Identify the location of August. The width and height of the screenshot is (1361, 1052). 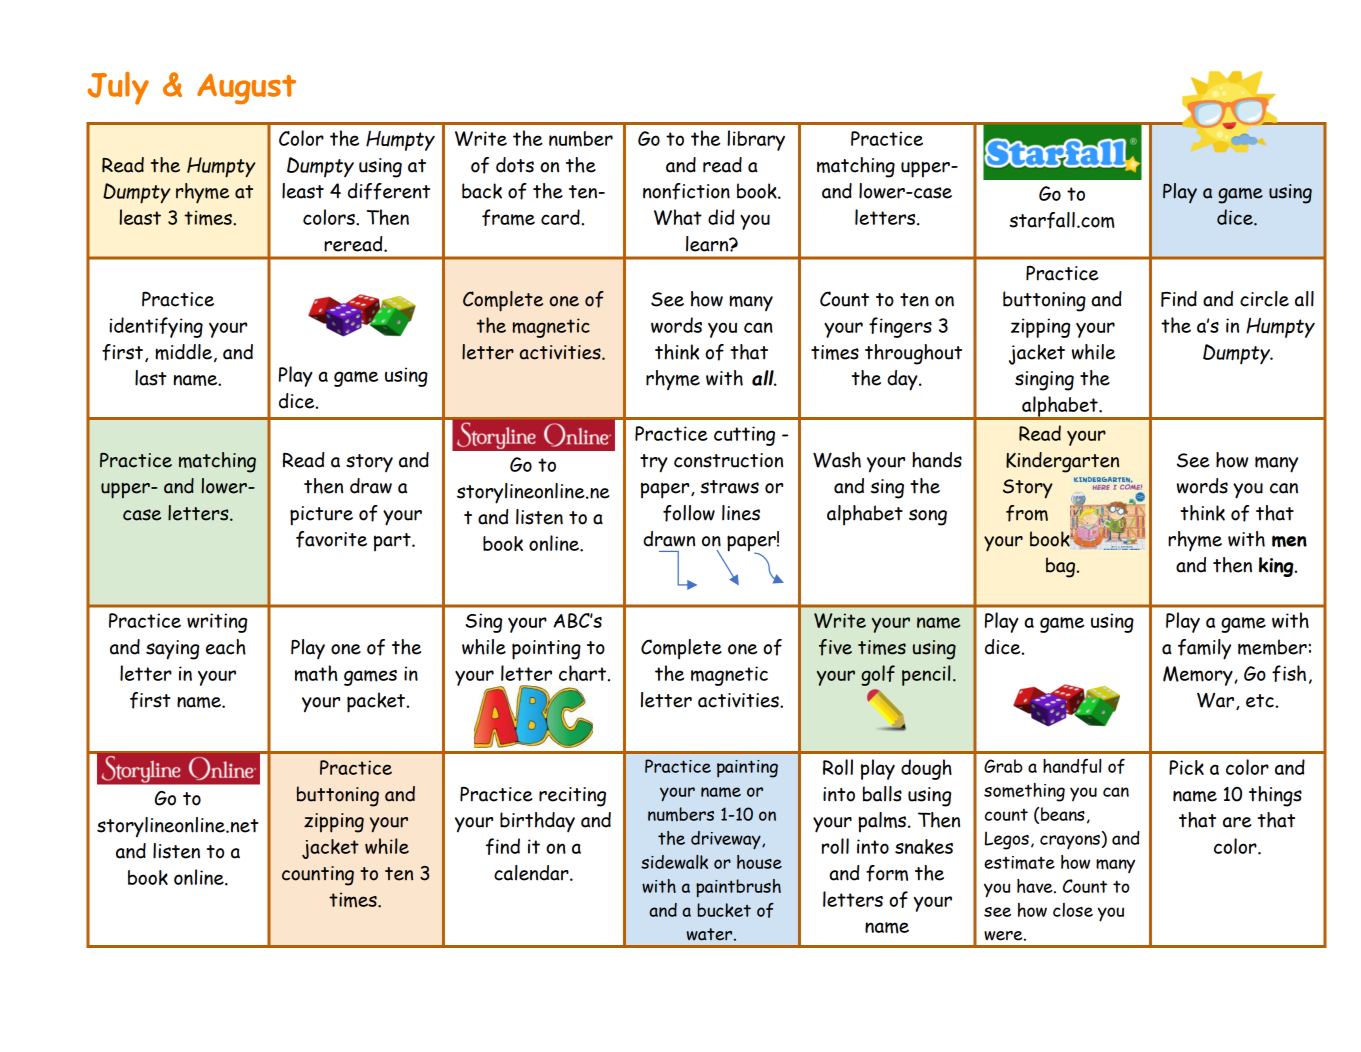
(246, 89).
